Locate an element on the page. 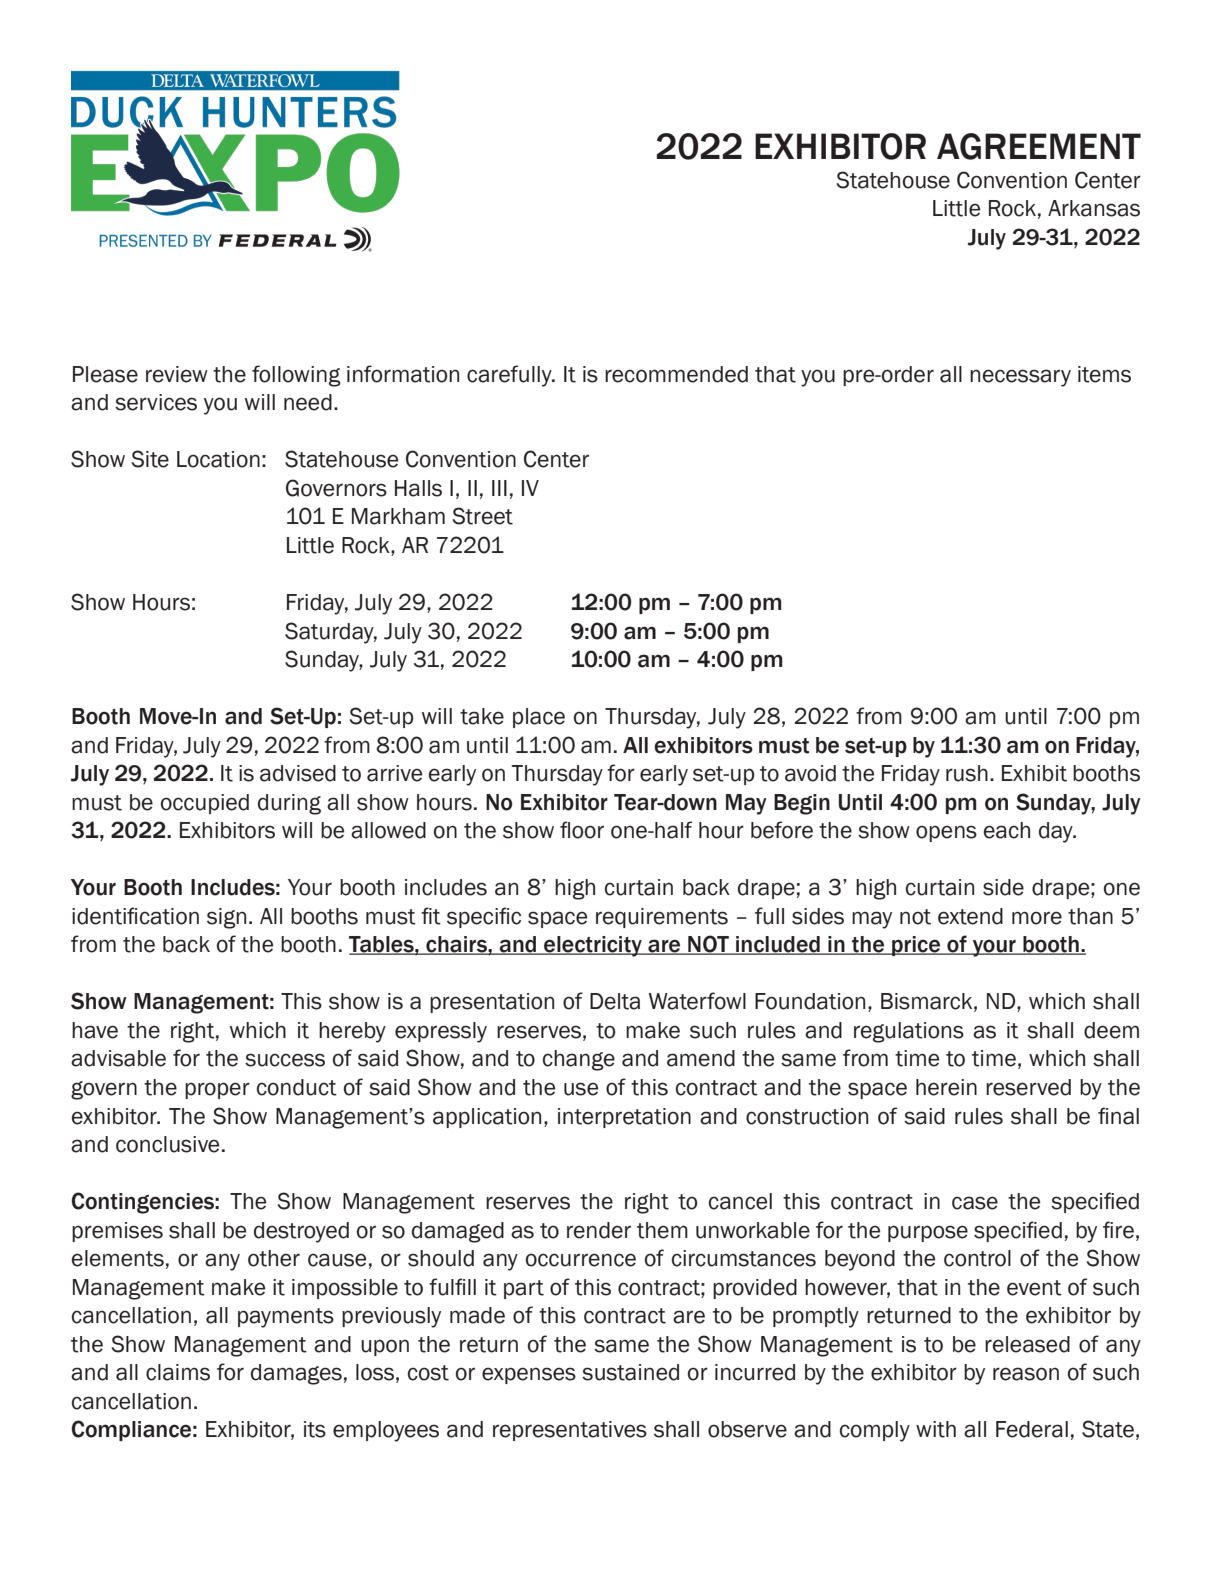 The width and height of the image is (1212, 1569). claims is located at coordinates (178, 1372).
